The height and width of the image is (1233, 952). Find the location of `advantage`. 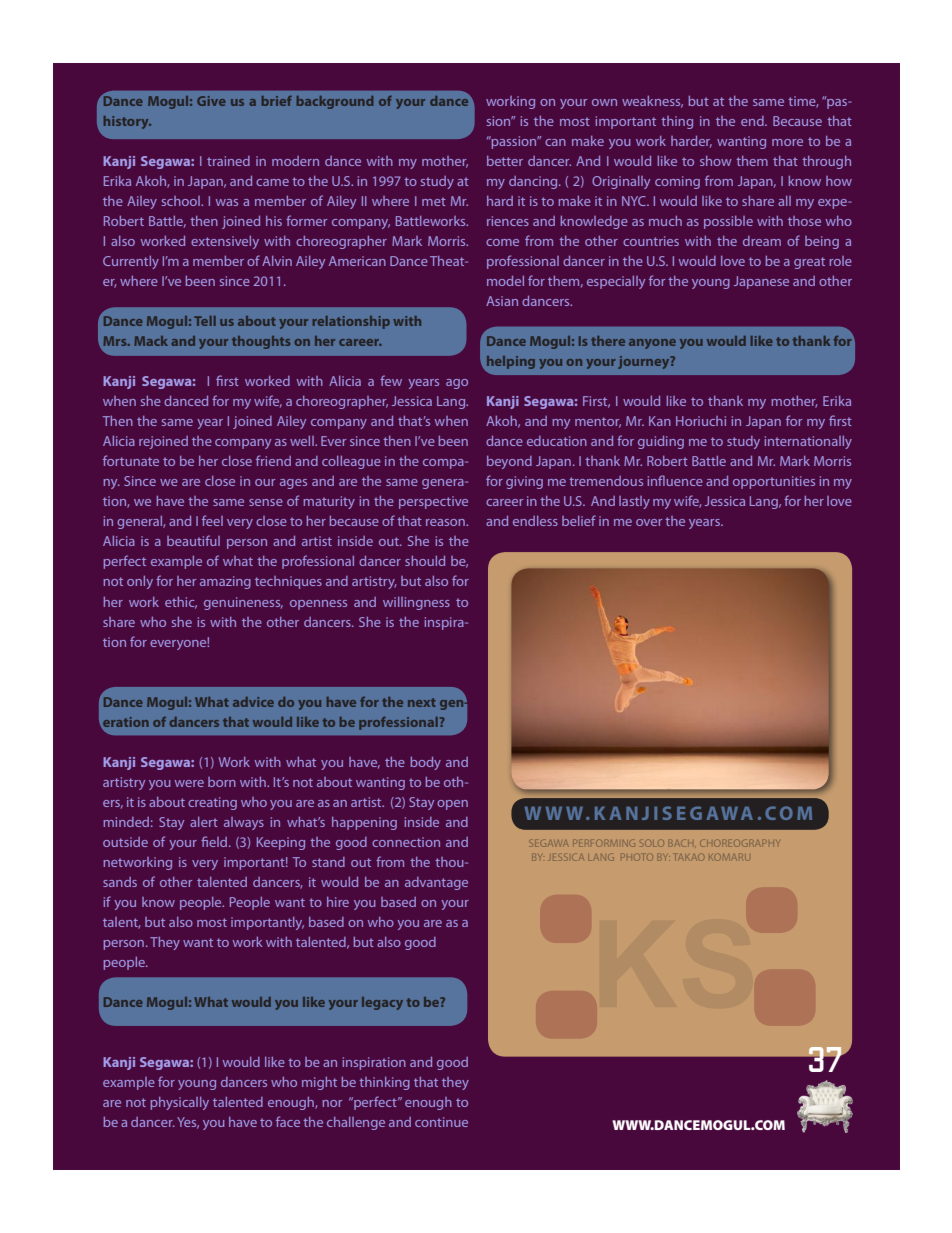

advantage is located at coordinates (436, 883).
